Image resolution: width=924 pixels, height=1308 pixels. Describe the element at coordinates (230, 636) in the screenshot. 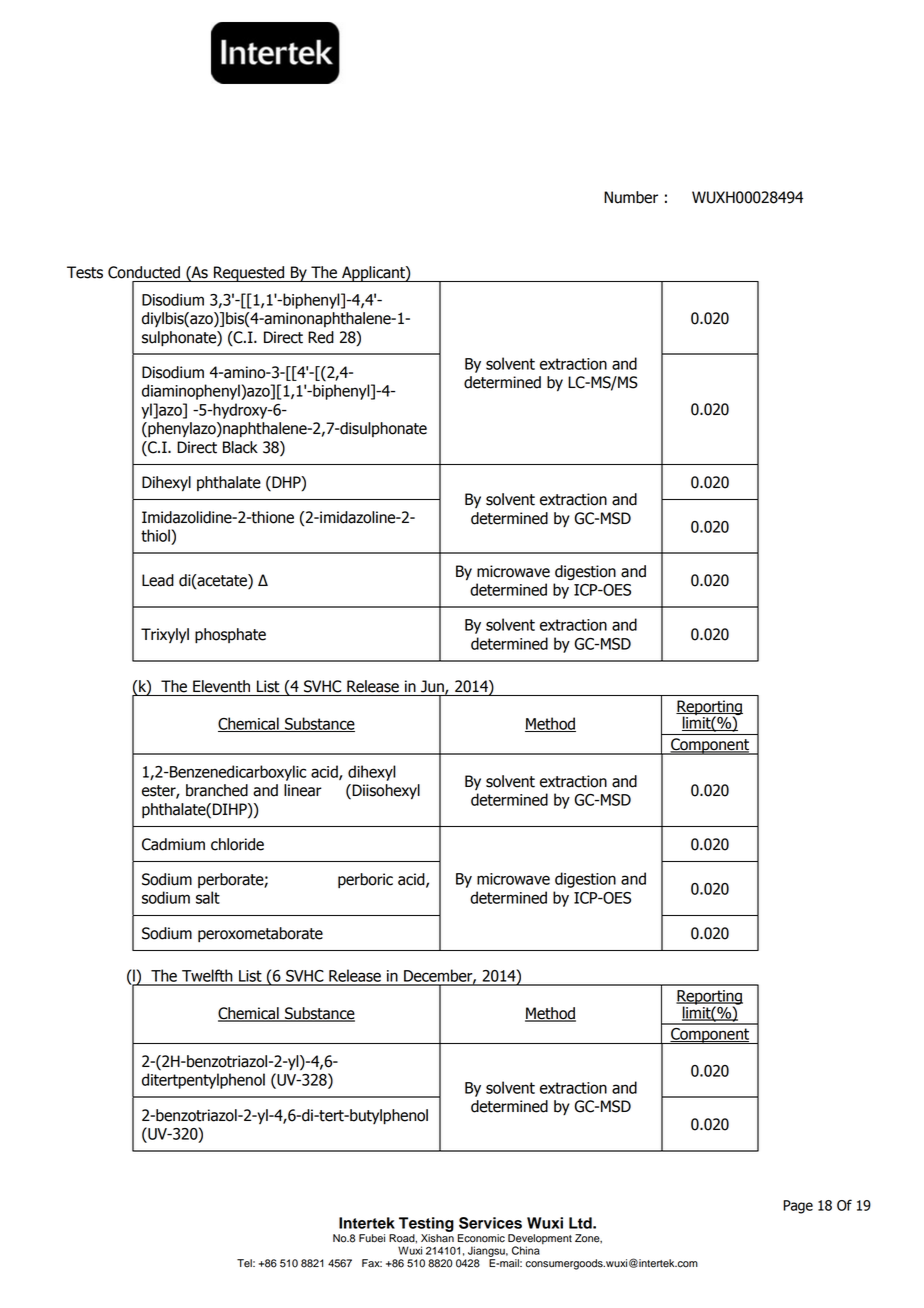

I see `phosphate` at that location.
